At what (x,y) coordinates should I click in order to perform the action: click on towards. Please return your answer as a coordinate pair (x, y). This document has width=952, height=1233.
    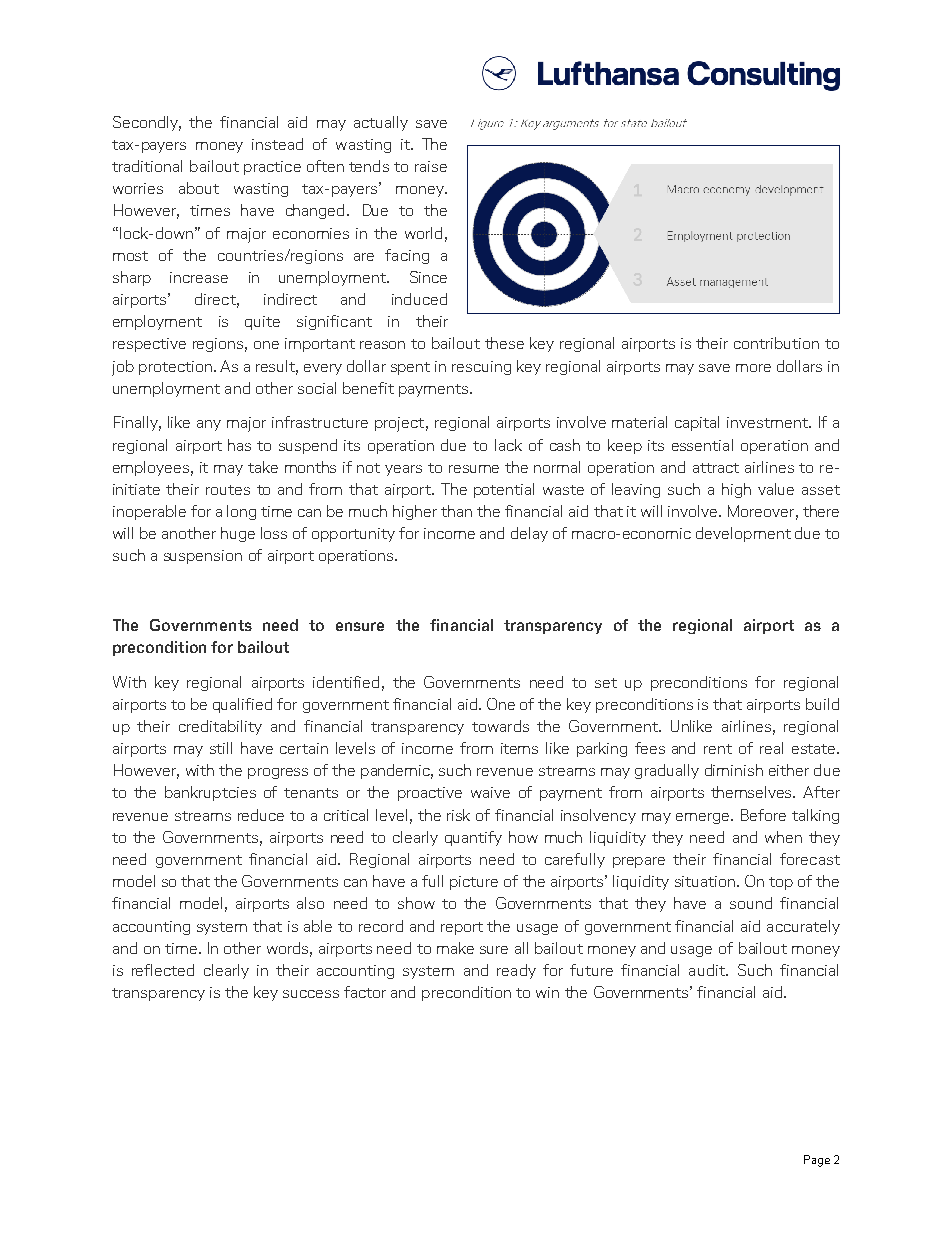
    Looking at the image, I should click on (500, 726).
